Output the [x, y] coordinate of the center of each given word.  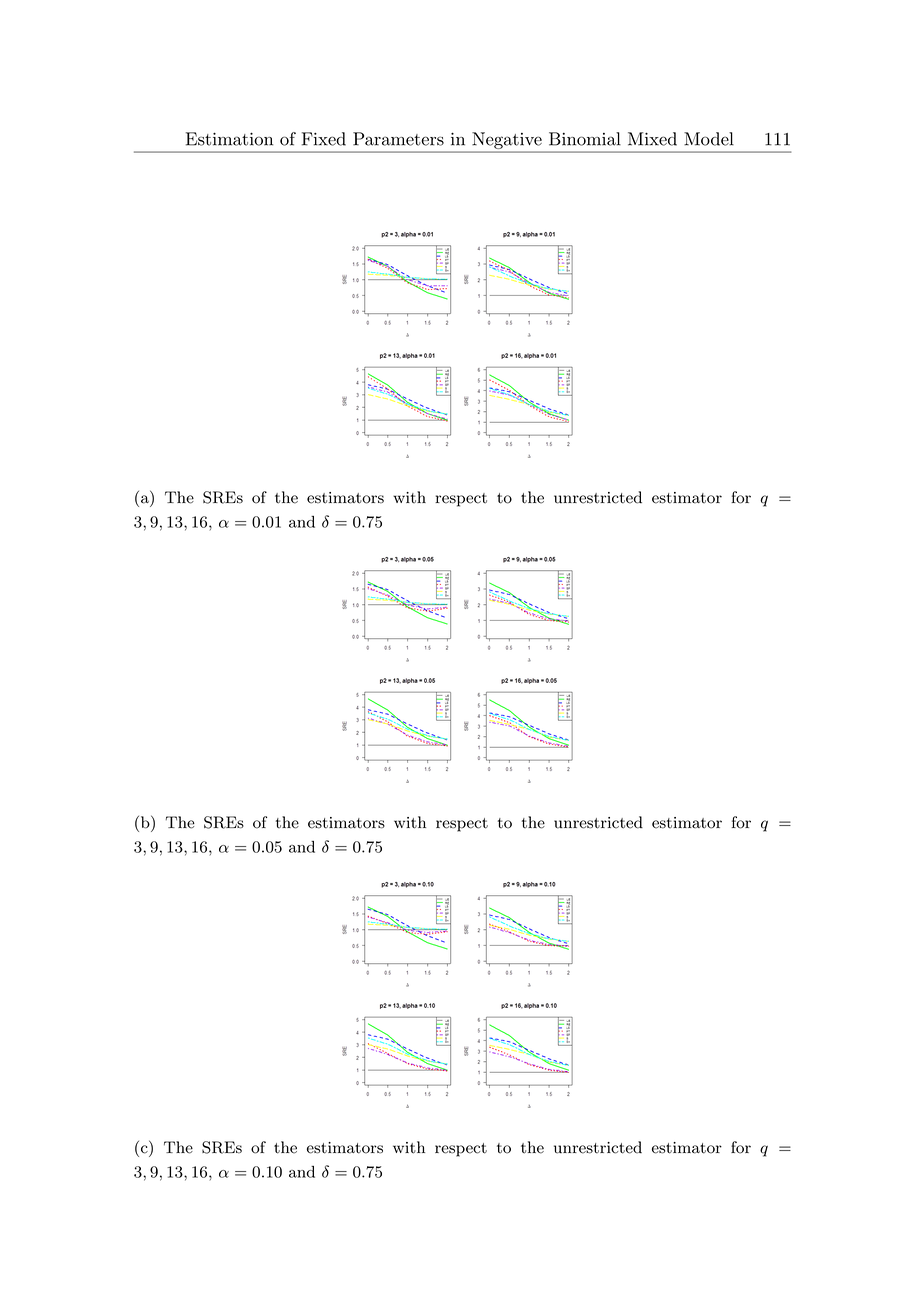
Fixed [324, 139]
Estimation [229, 139]
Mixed [652, 139]
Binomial [585, 139]
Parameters [398, 139]
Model [709, 139]
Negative [507, 140]
